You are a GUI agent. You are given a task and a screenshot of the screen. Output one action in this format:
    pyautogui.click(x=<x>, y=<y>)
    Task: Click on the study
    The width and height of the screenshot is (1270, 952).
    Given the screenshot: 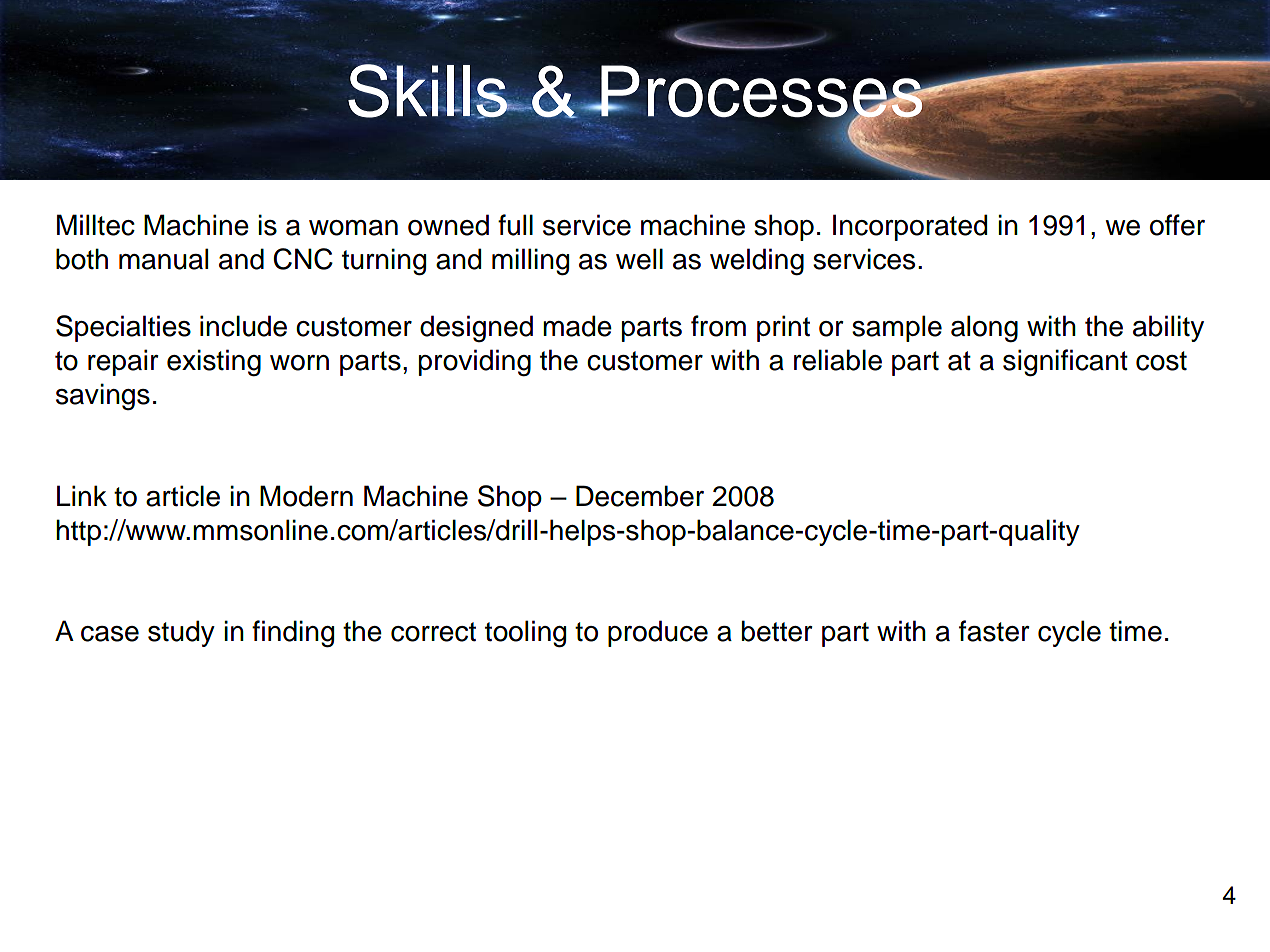 What is the action you would take?
    pyautogui.click(x=181, y=633)
